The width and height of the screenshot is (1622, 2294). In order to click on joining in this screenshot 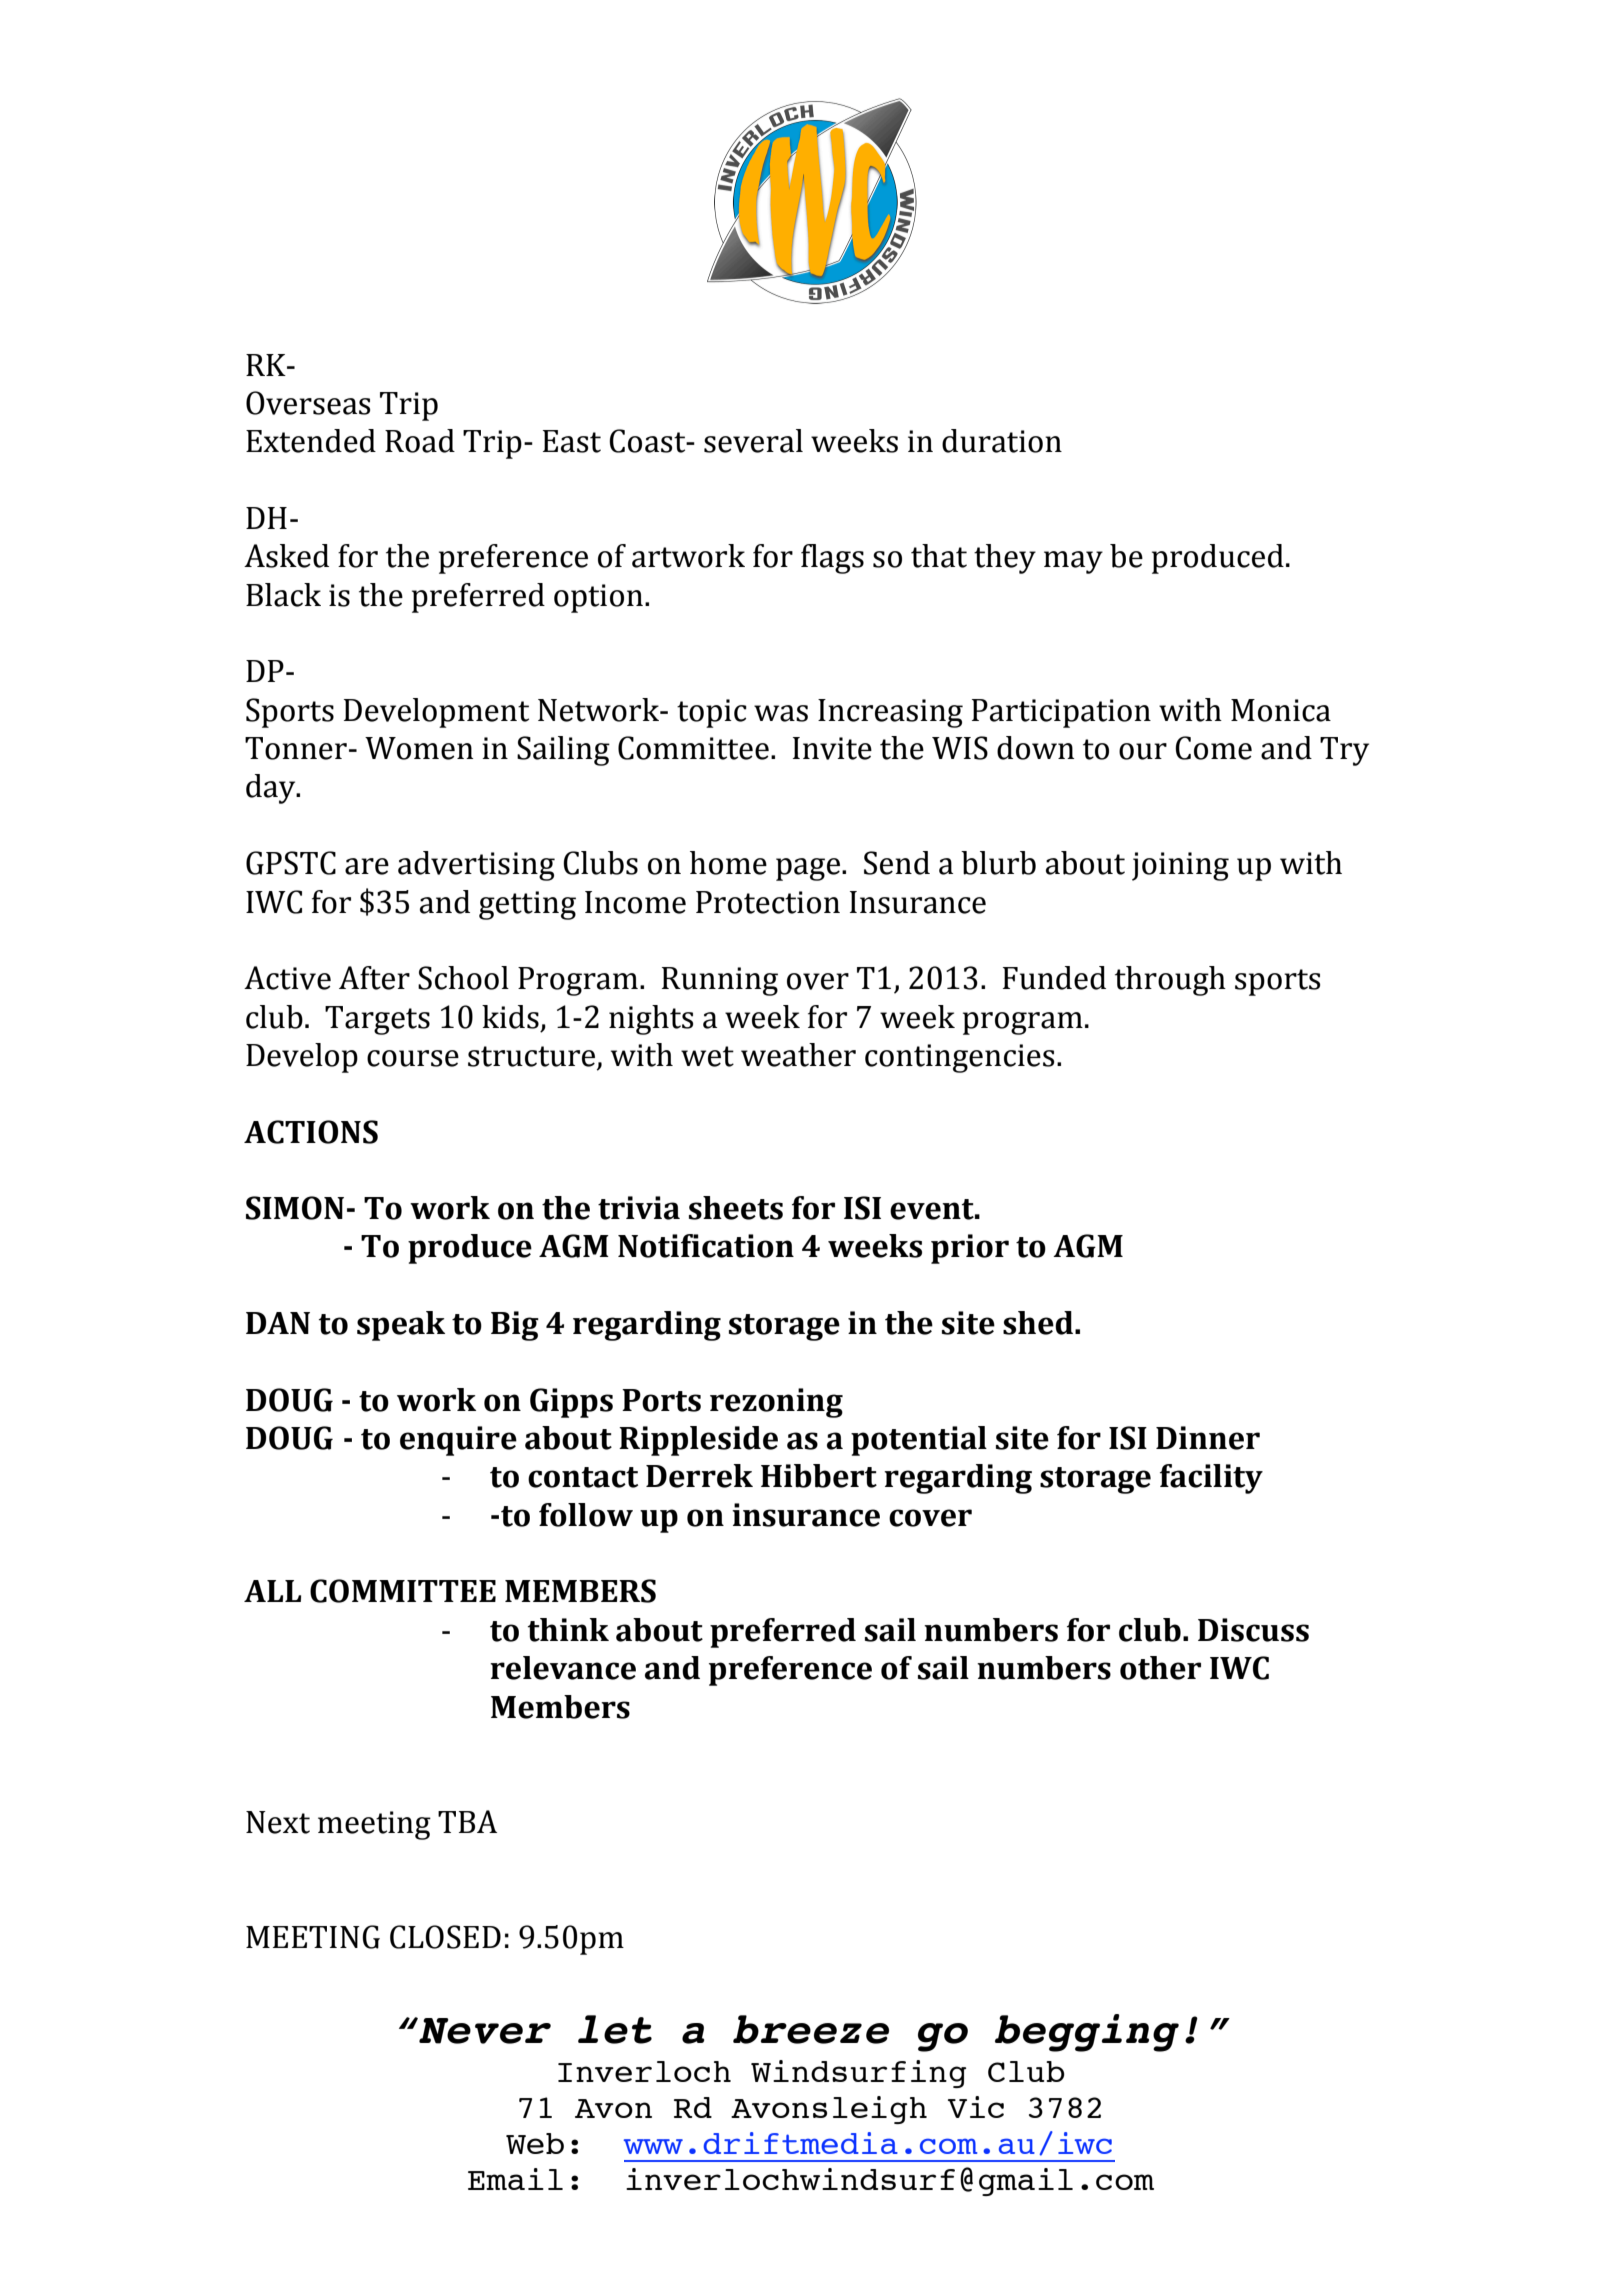, I will do `click(1180, 866)`.
